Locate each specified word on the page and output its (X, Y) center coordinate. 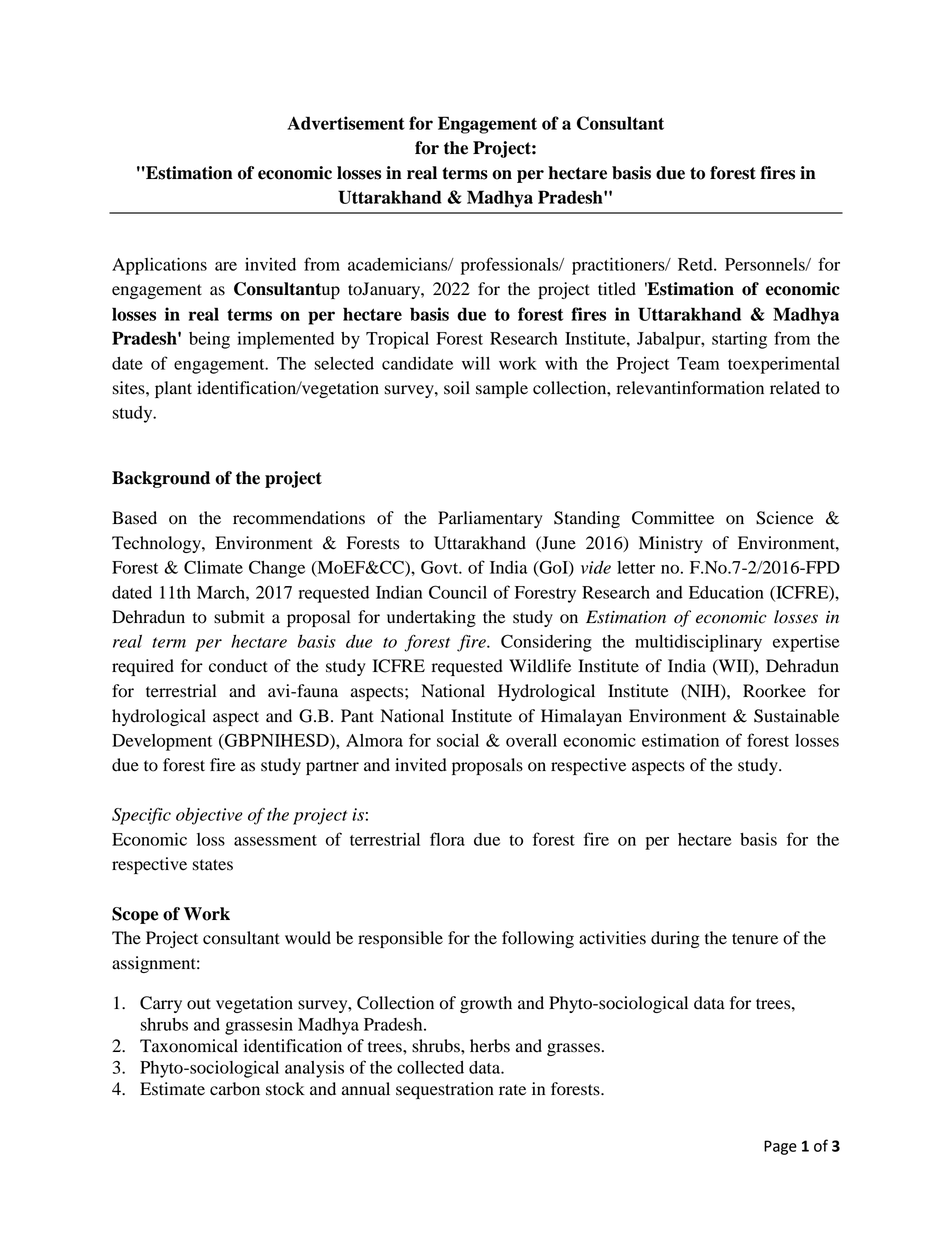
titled (617, 289)
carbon (235, 1089)
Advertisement (346, 123)
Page (780, 1147)
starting (739, 340)
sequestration (445, 1090)
